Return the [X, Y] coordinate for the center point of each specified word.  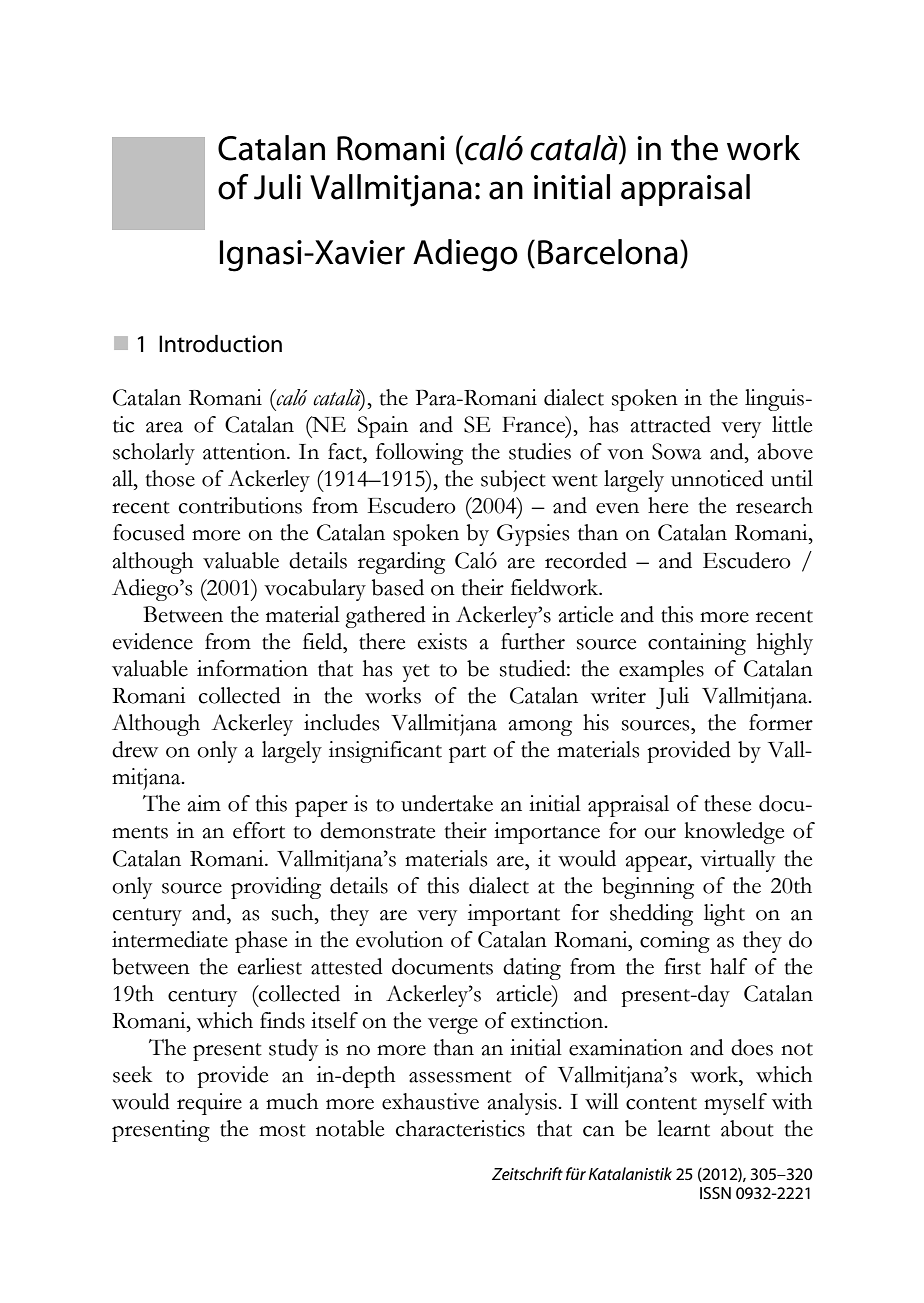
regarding [401, 563]
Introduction [220, 344]
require [209, 1104]
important [514, 915]
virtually [737, 861]
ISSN [715, 1193]
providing [276, 888]
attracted [670, 424]
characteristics [460, 1128]
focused [149, 532]
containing [697, 644]
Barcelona [608, 252]
